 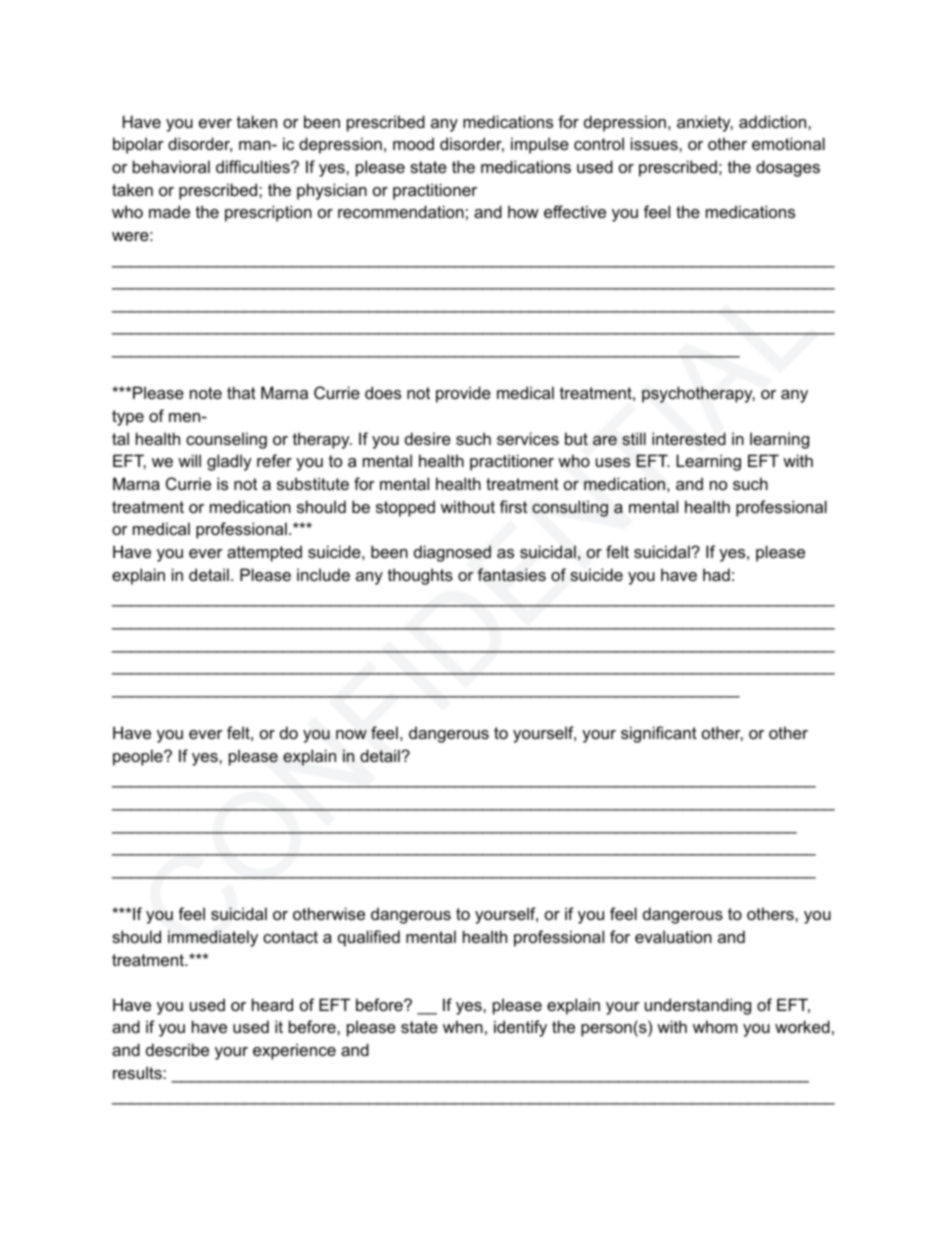 I want to click on when, so click(x=463, y=1026).
